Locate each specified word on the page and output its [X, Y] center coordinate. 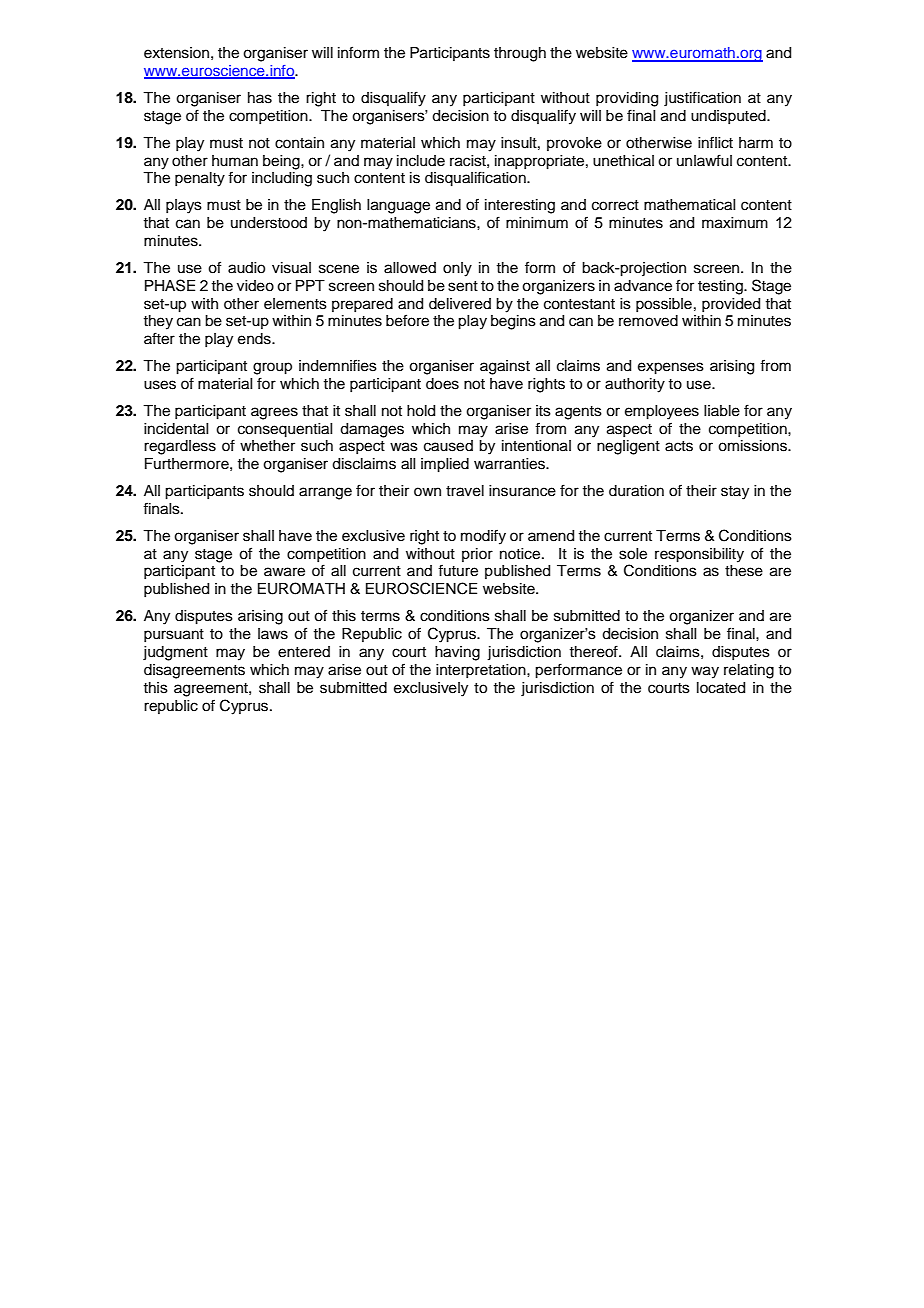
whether [267, 446]
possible [664, 305]
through [520, 54]
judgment [175, 653]
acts [679, 446]
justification [702, 99]
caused [448, 446]
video [255, 286]
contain [299, 143]
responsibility [699, 555]
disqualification [476, 179]
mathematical [689, 205]
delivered [460, 304]
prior [477, 555]
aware [284, 572]
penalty [200, 179]
